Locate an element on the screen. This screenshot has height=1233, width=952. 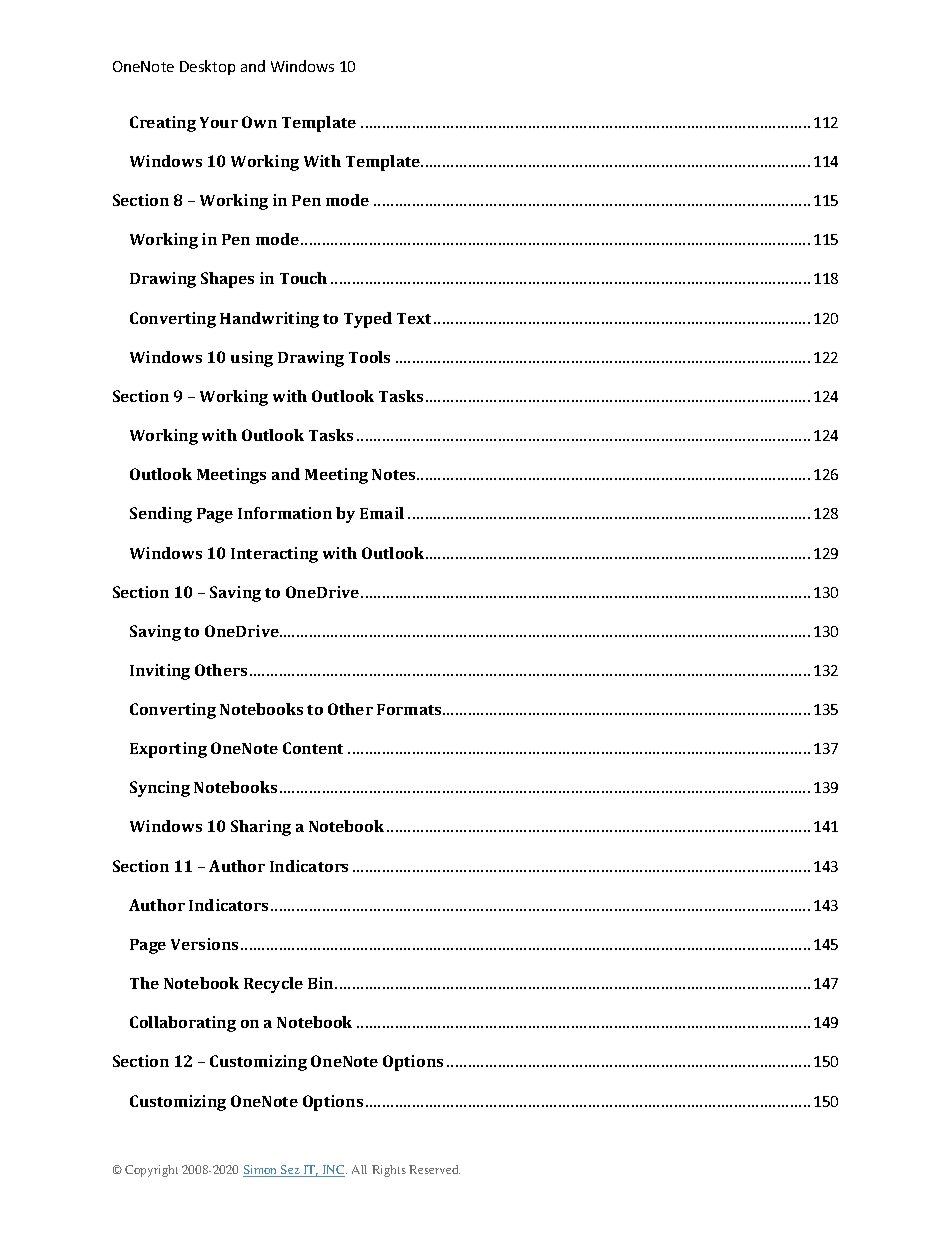
Sez is located at coordinates (290, 1171).
